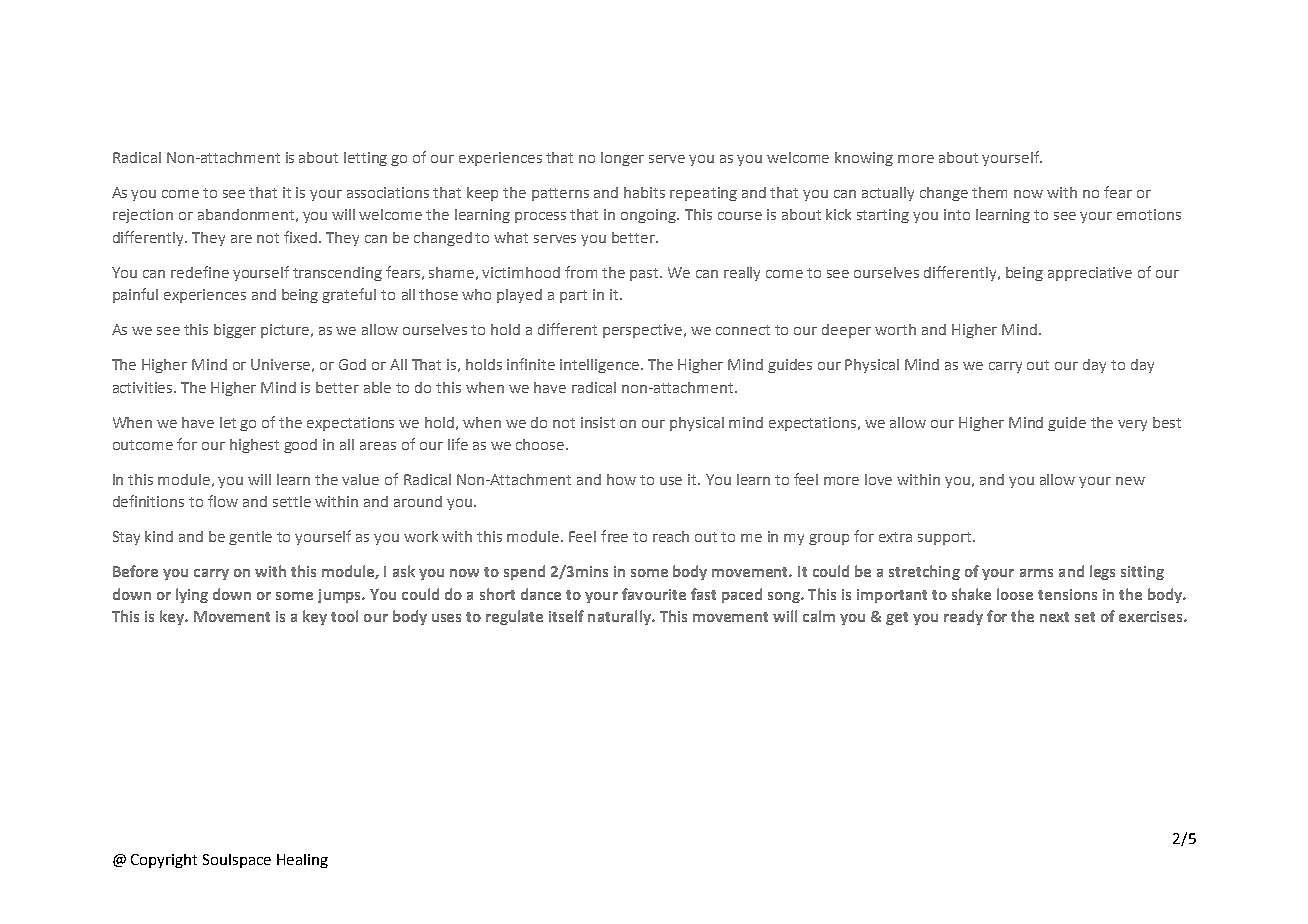 The height and width of the screenshot is (924, 1308). What do you see at coordinates (671, 536) in the screenshot?
I see `reach` at bounding box center [671, 536].
